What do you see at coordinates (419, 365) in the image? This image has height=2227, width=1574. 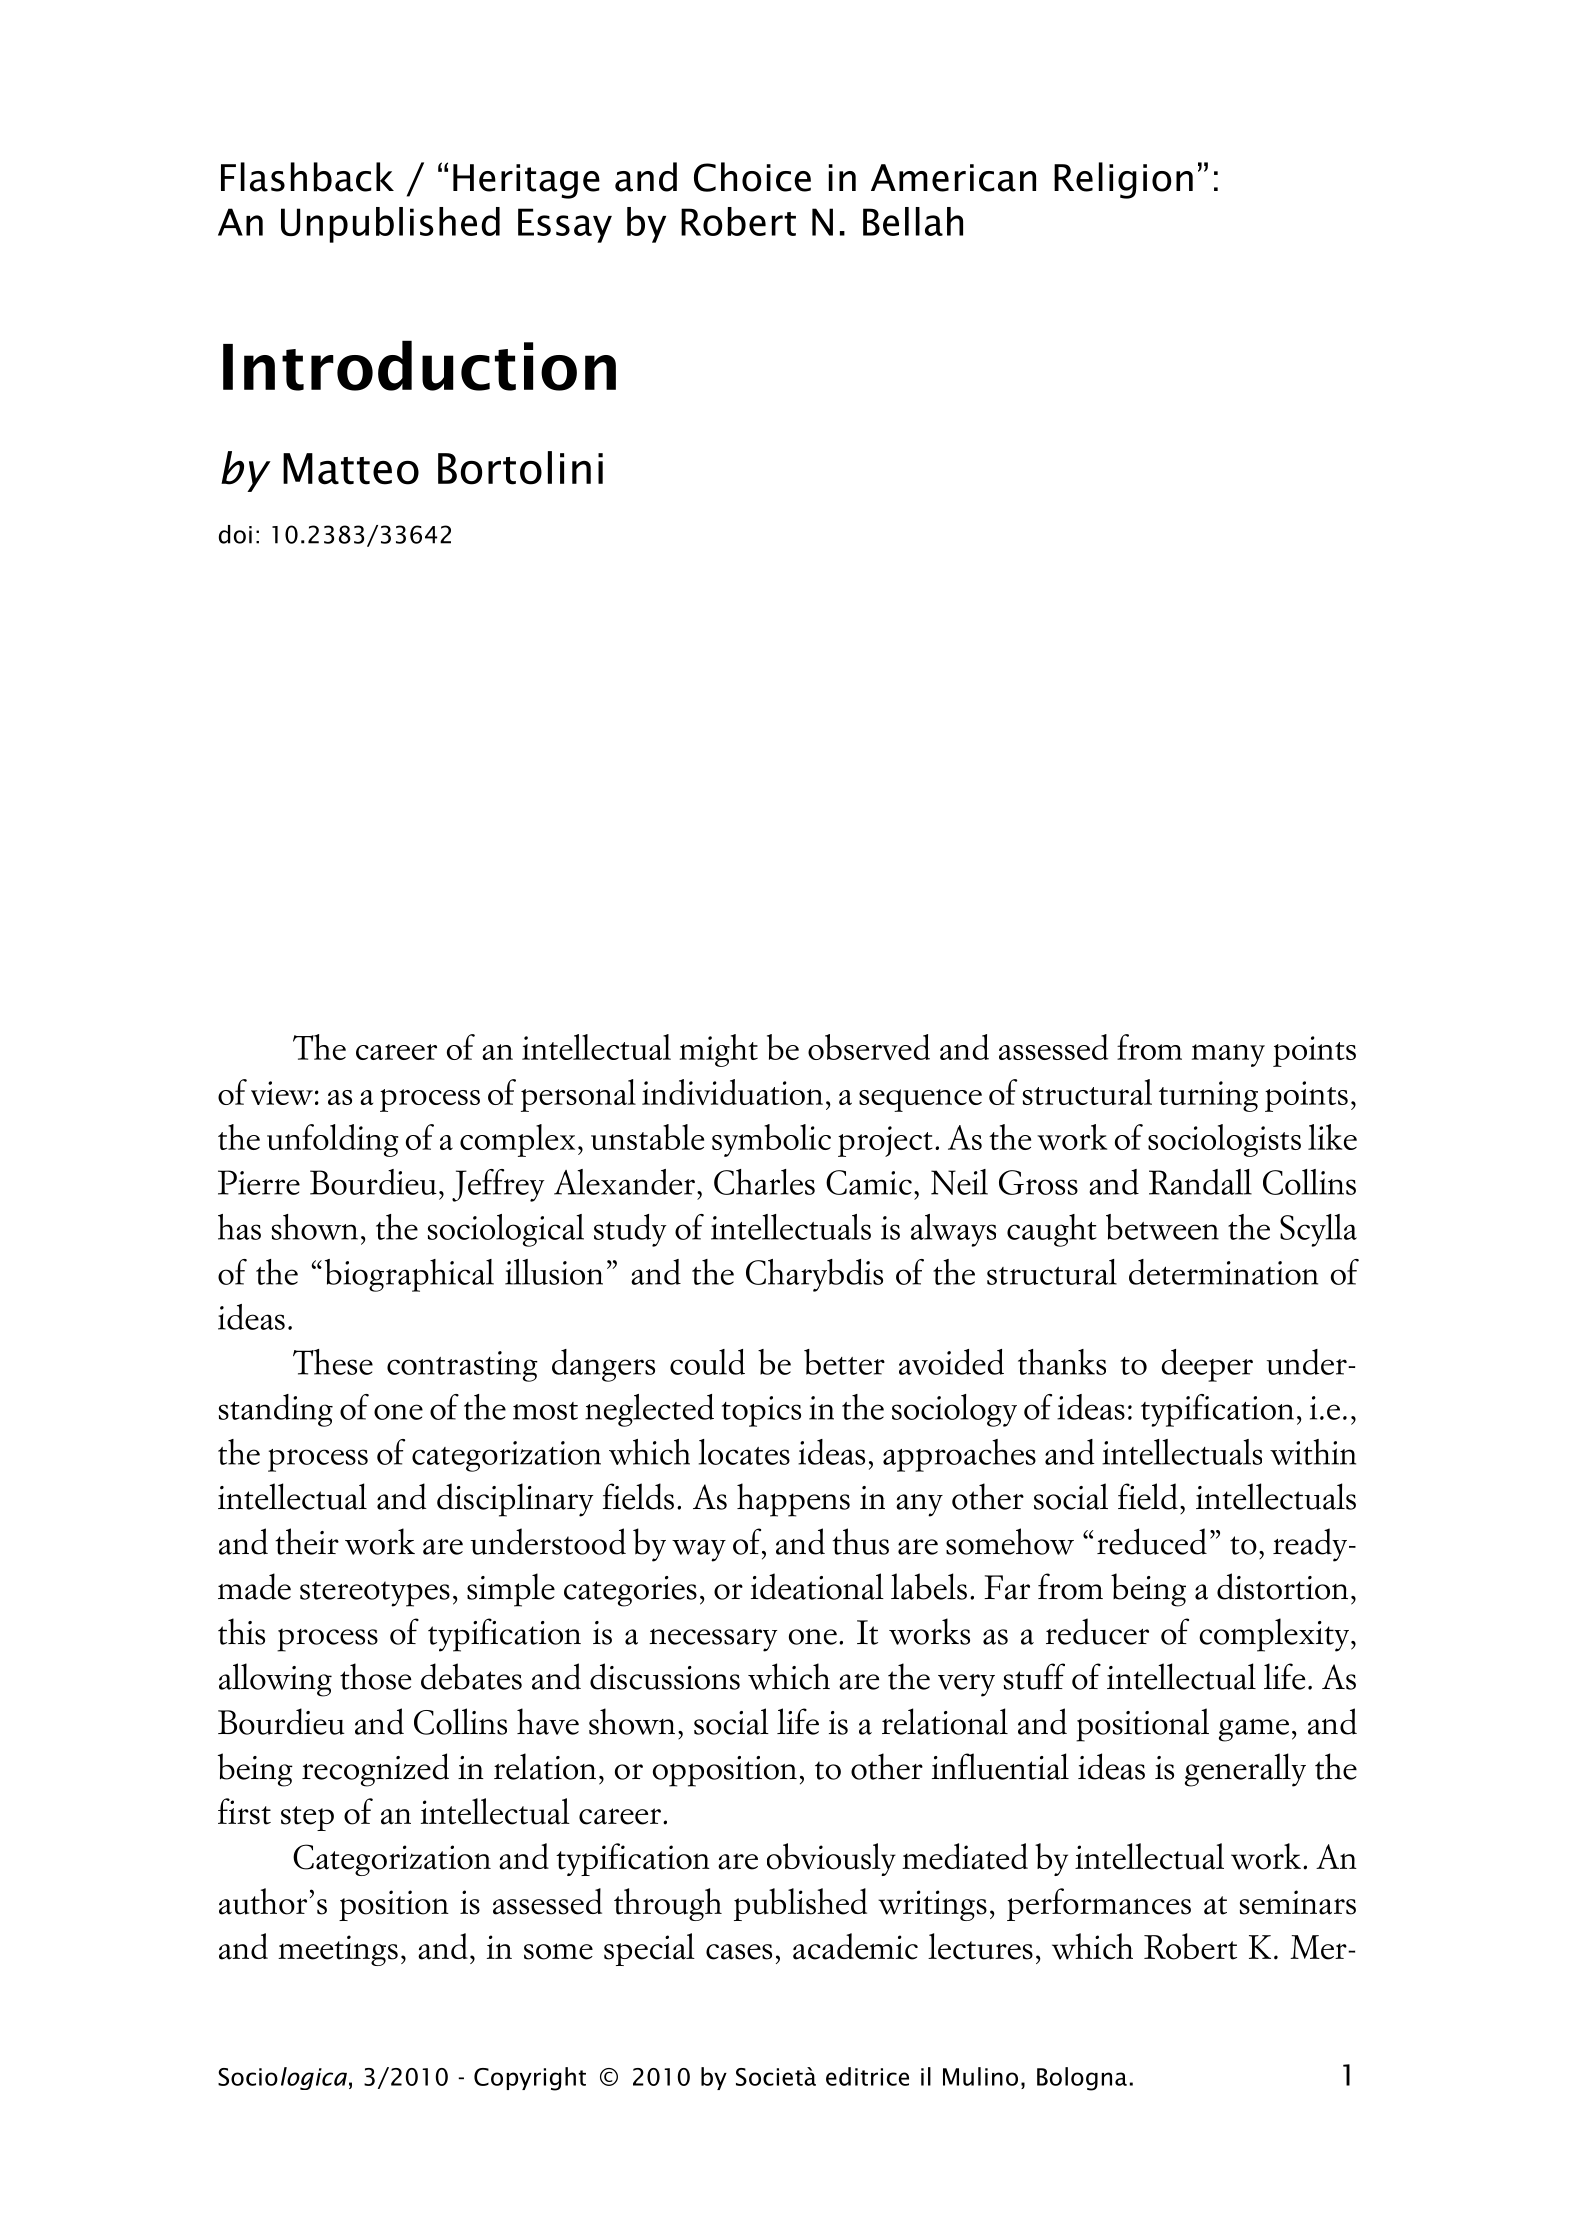 I see `Introduction` at bounding box center [419, 365].
